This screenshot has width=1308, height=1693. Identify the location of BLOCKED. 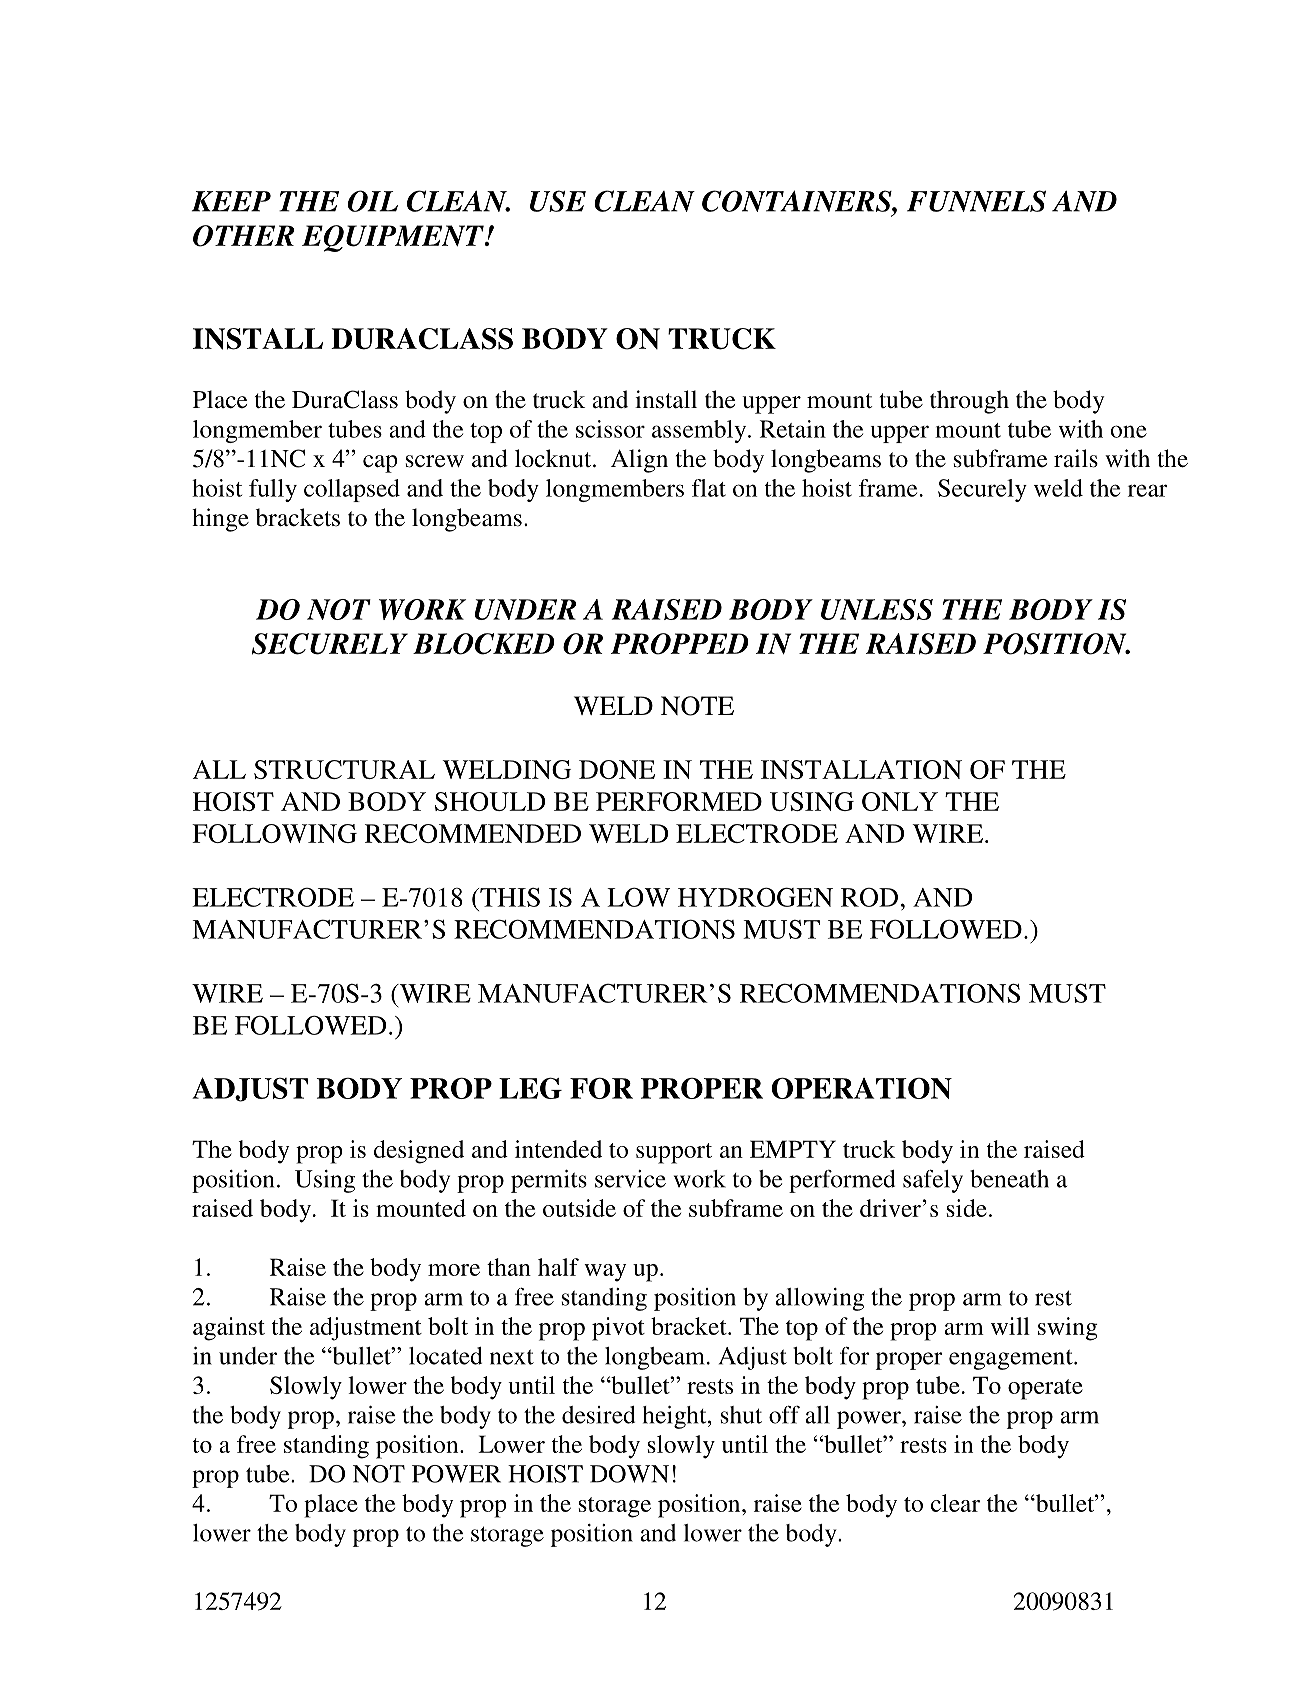
(484, 644).
